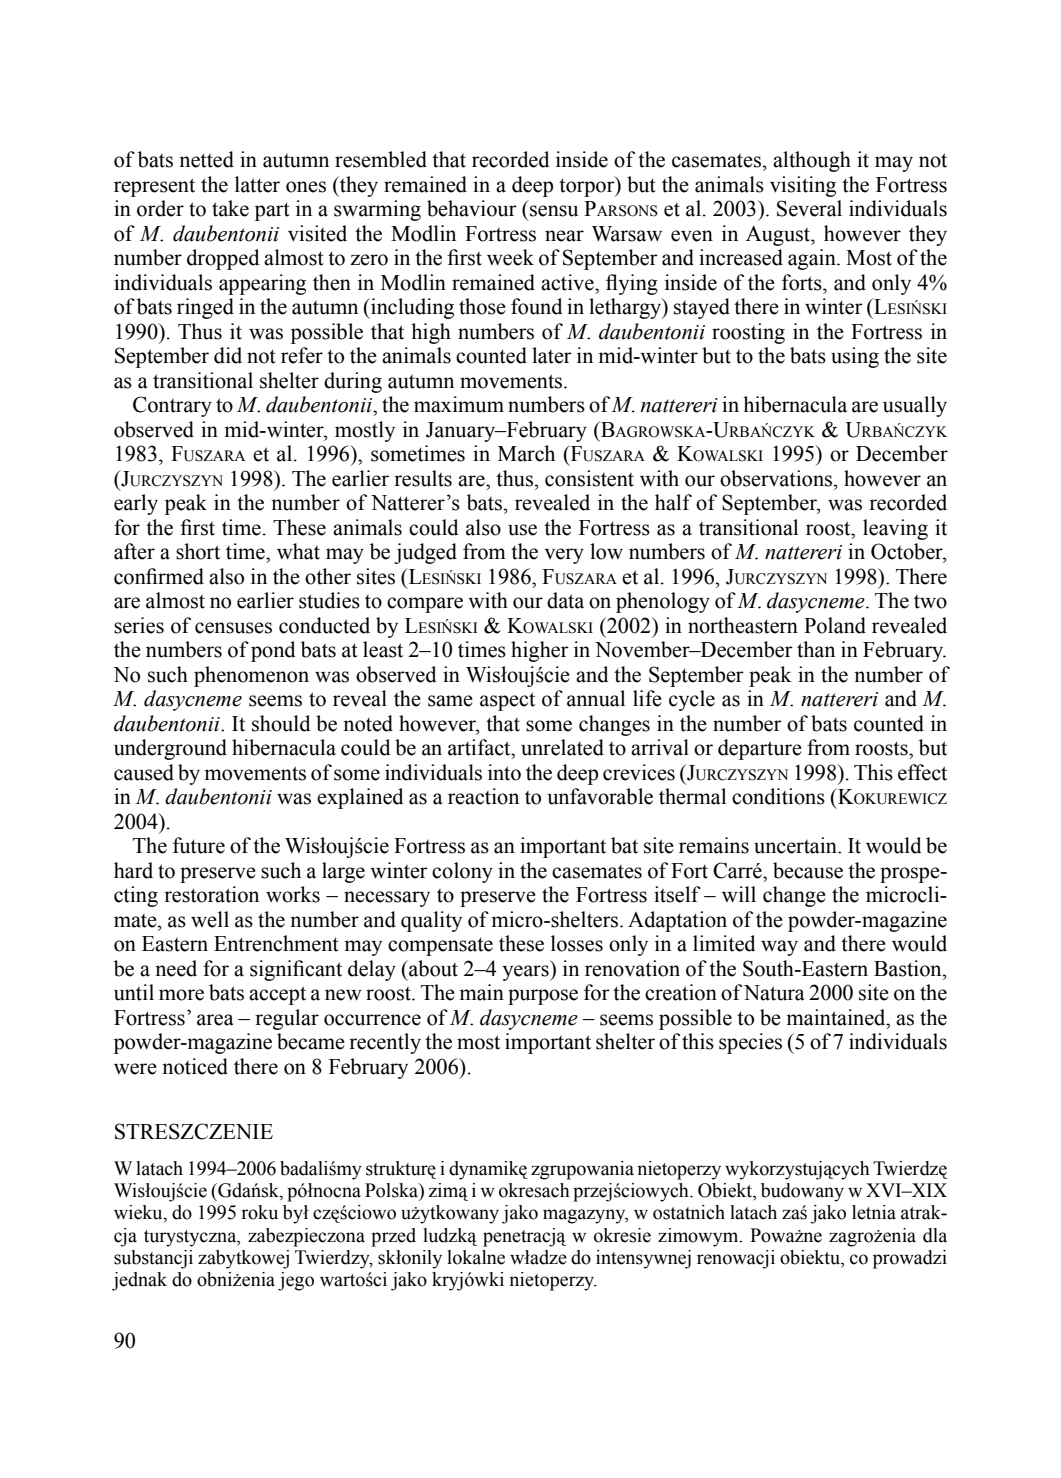 This screenshot has width=1061, height=1478. Describe the element at coordinates (259, 1212) in the screenshot. I see `roku` at that location.
